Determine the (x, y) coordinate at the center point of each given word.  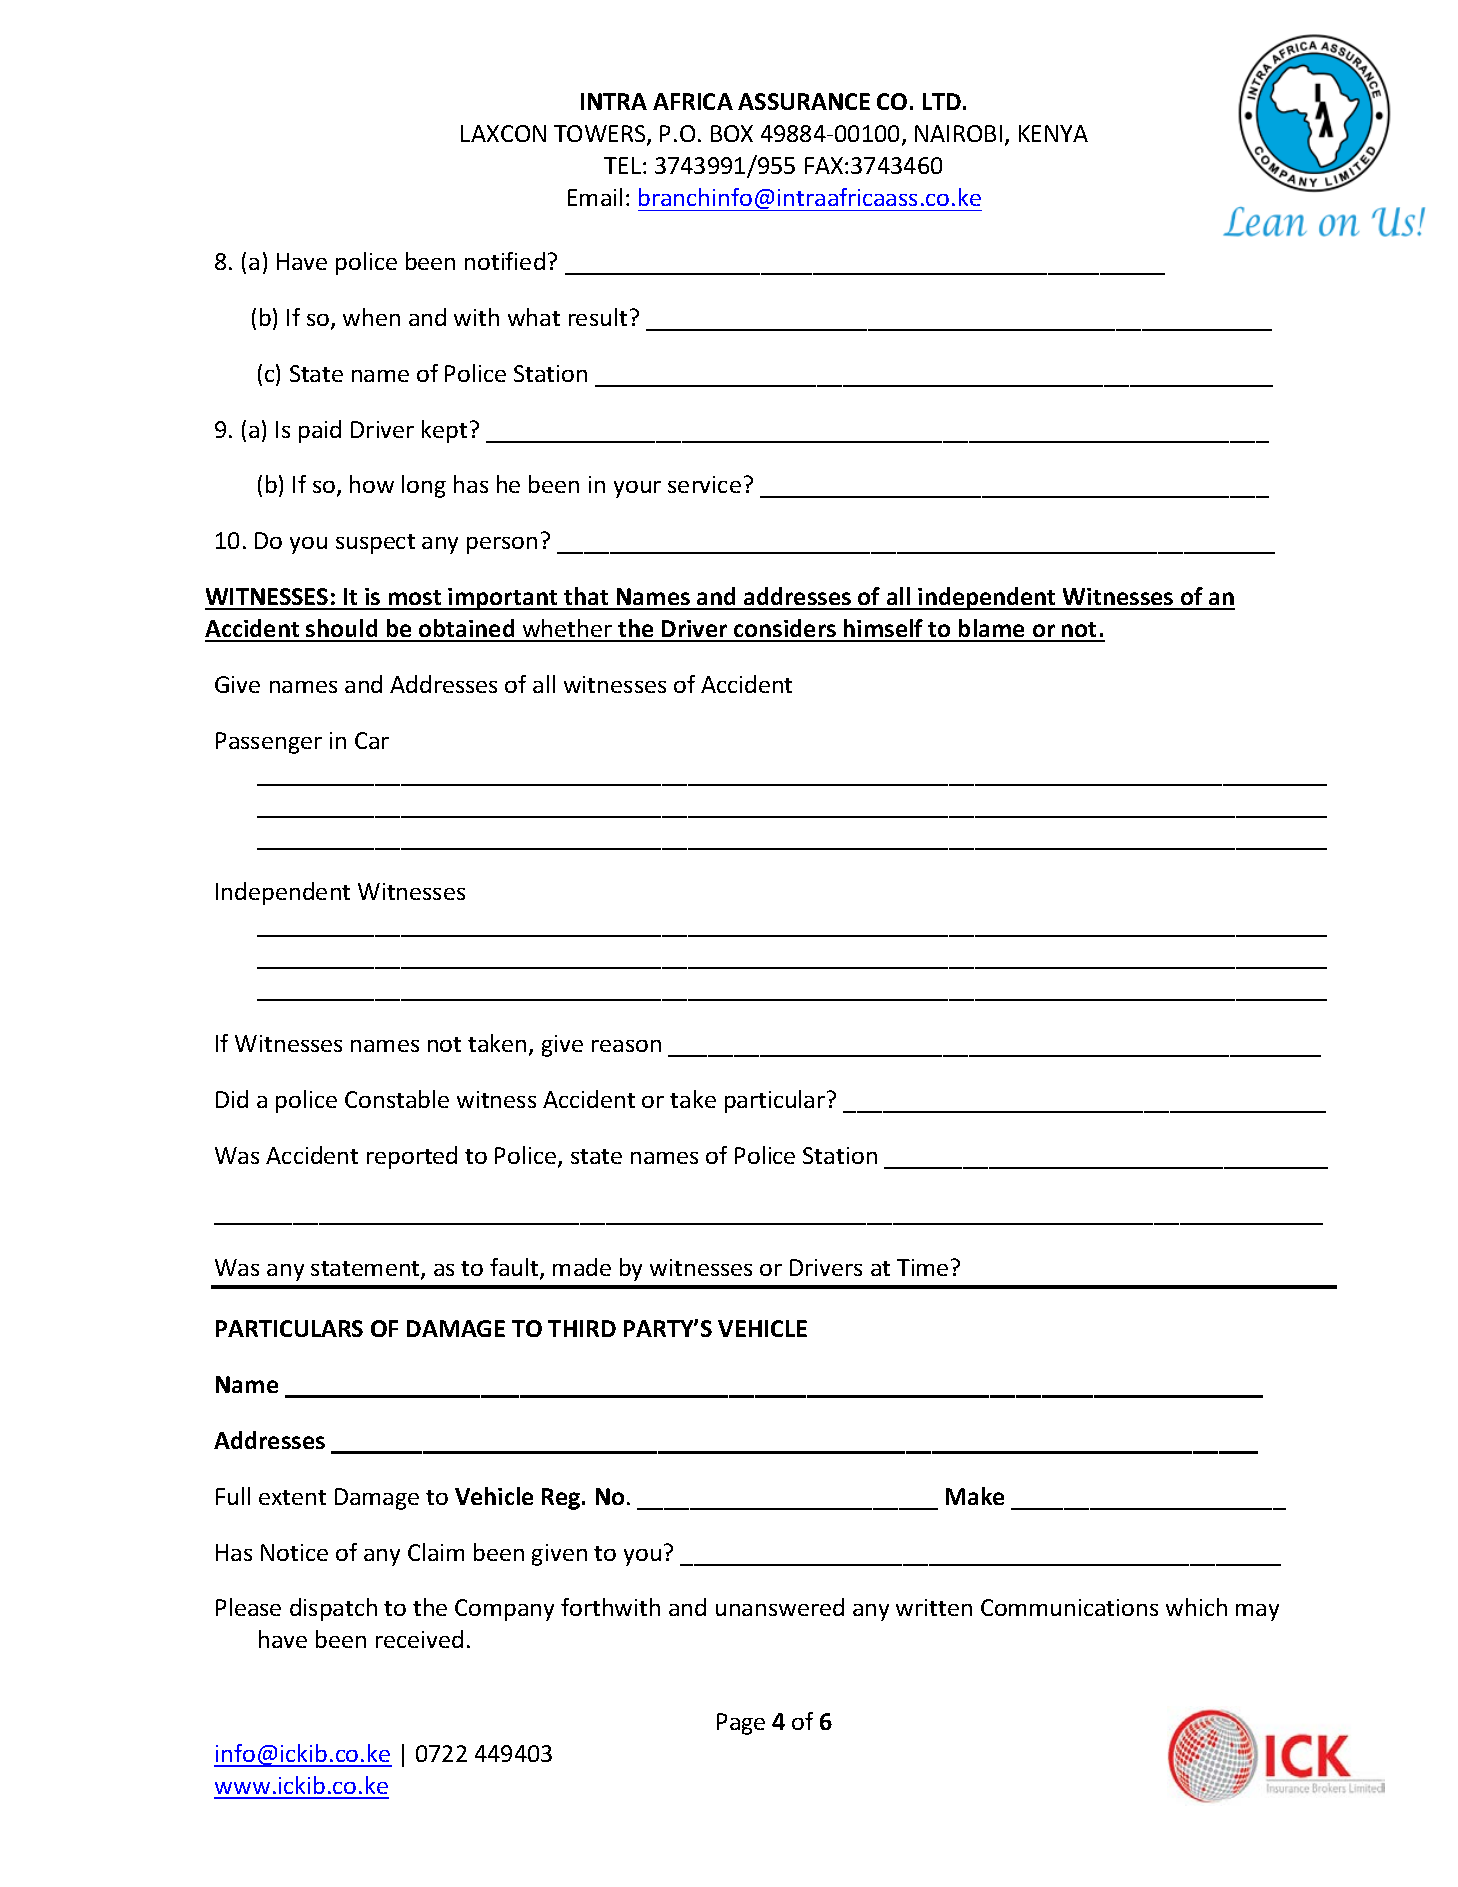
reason (626, 1046)
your (637, 489)
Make (975, 1496)
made (582, 1267)
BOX (732, 133)
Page (741, 1724)
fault (515, 1268)
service (704, 484)
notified (505, 261)
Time (922, 1267)
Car (372, 740)
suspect (375, 544)
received (419, 1639)
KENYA (1053, 133)
